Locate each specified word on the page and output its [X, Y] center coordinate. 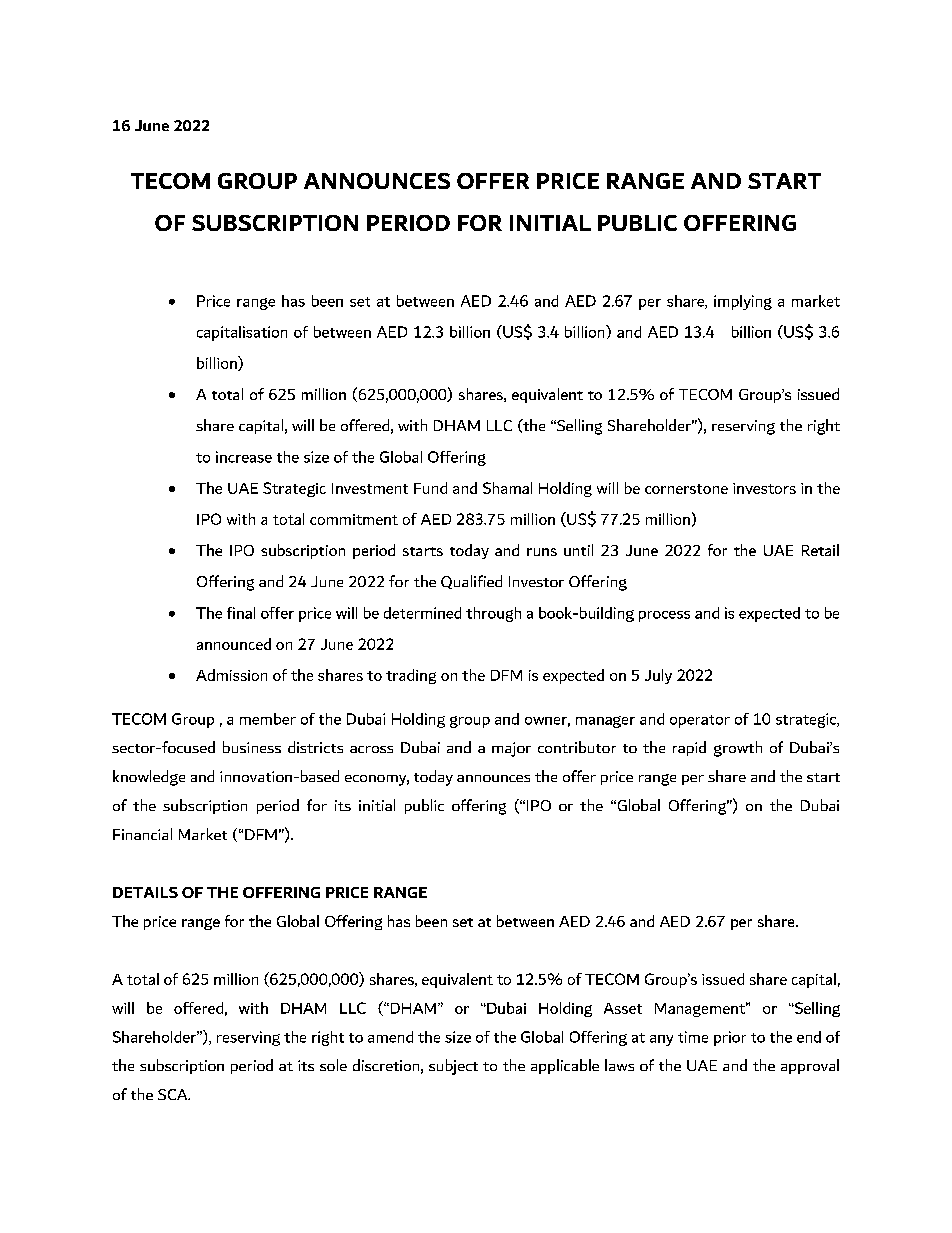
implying [743, 302]
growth [738, 749]
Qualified [471, 582]
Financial [142, 834]
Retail [820, 550]
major [511, 749]
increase [244, 457]
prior [730, 1038]
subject [453, 1067]
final [241, 613]
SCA [174, 1094]
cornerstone [686, 489]
